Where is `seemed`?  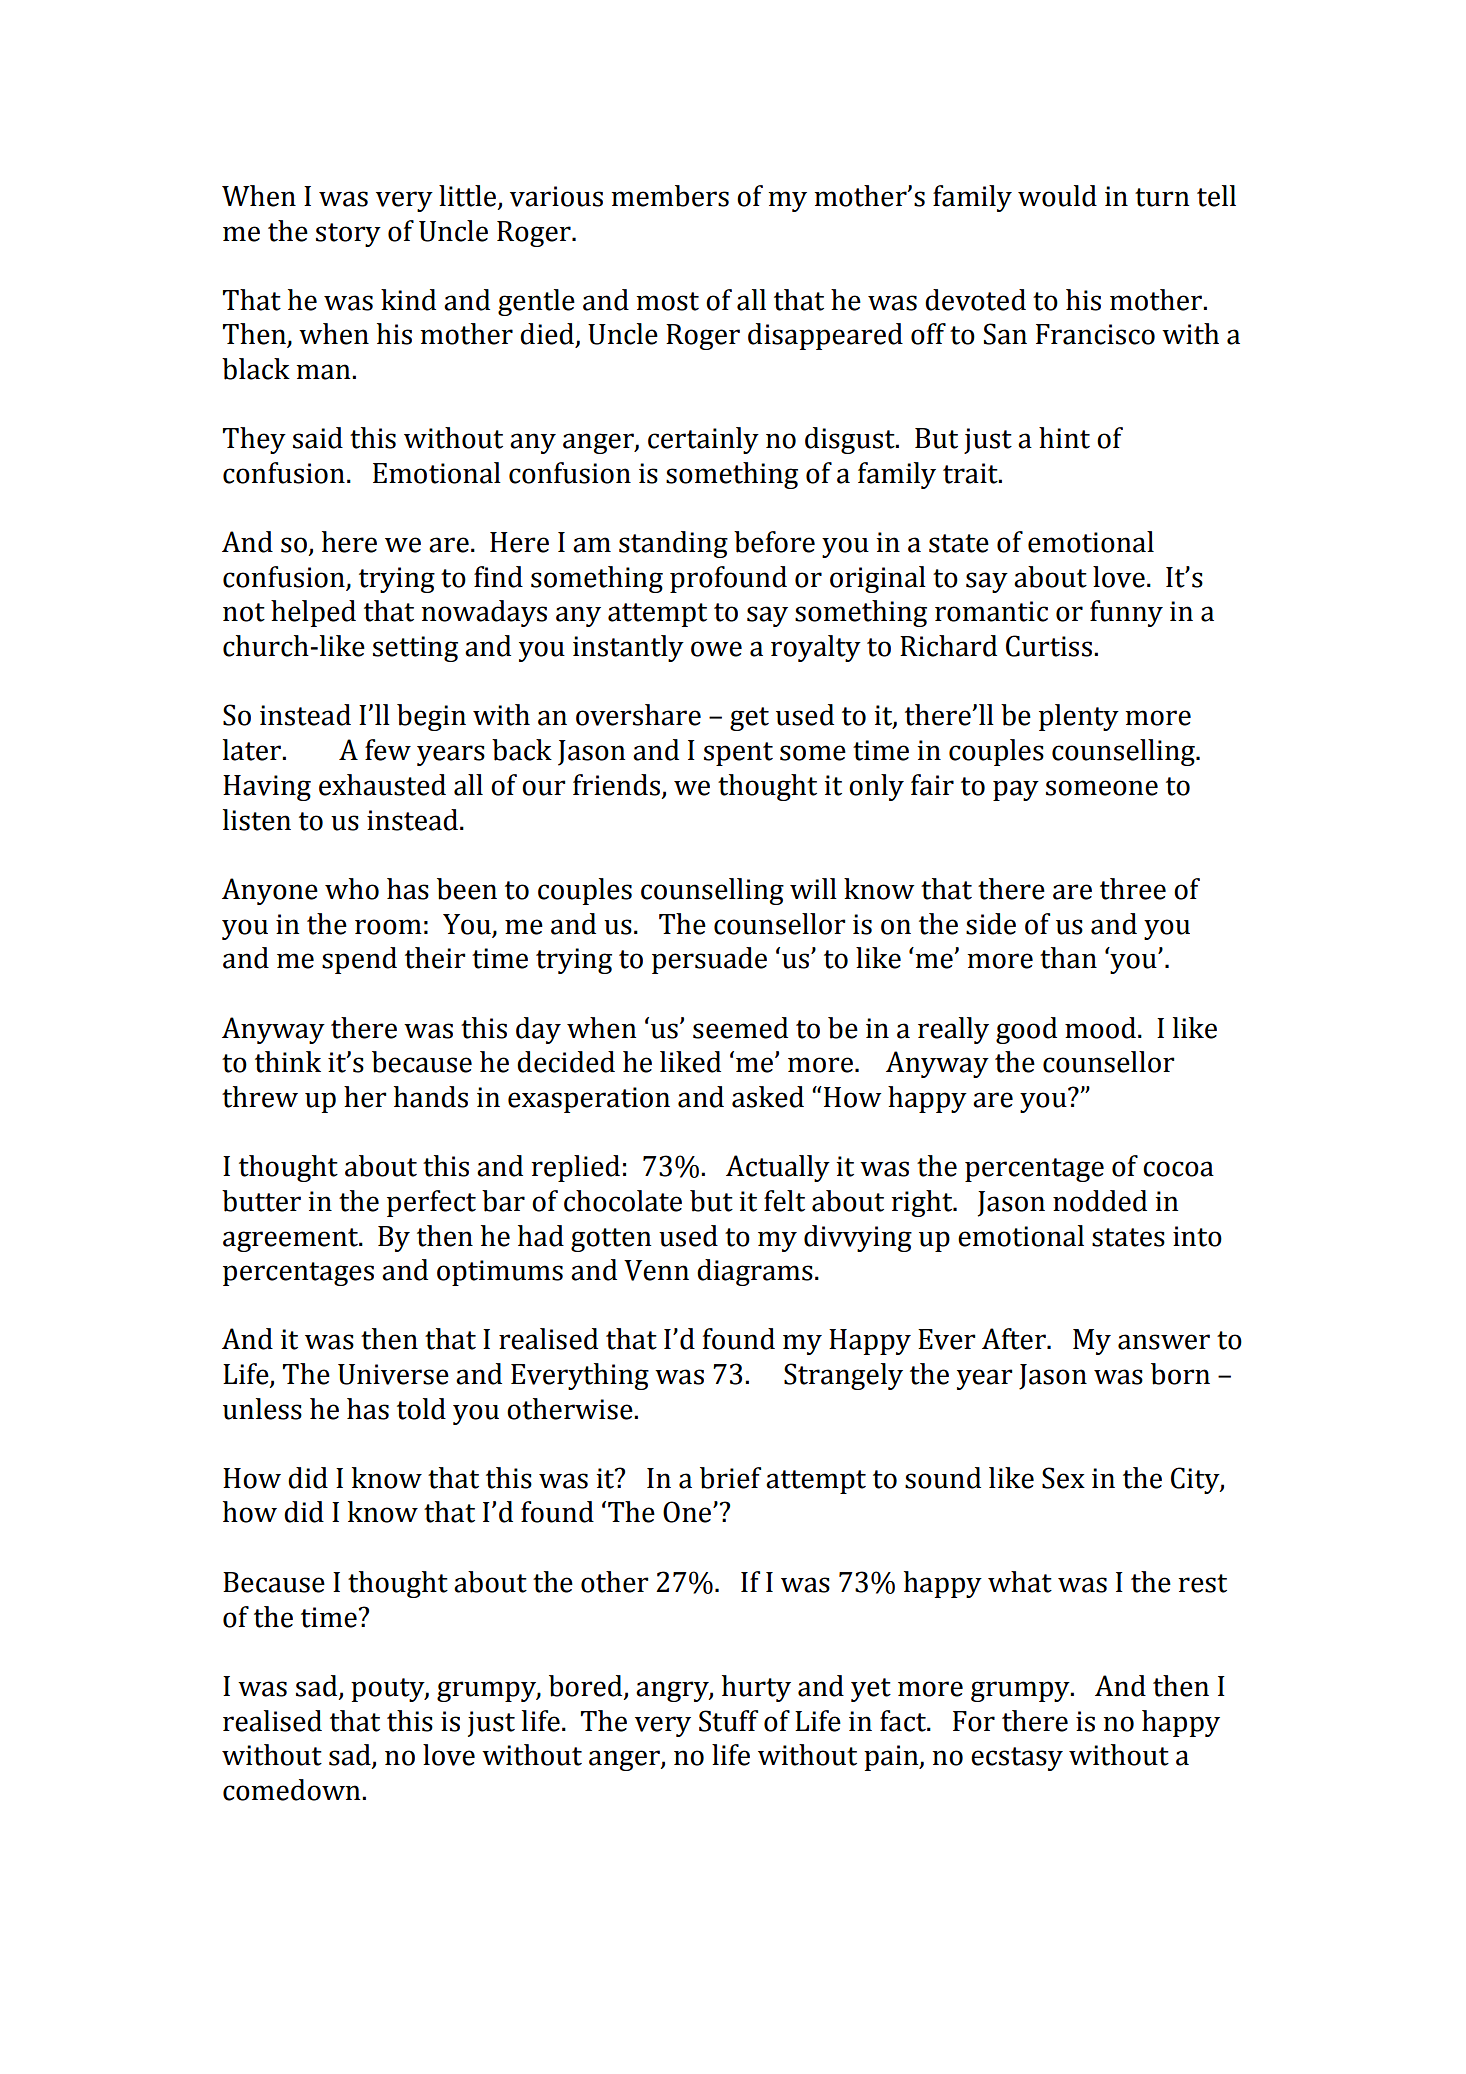 seemed is located at coordinates (740, 1028).
